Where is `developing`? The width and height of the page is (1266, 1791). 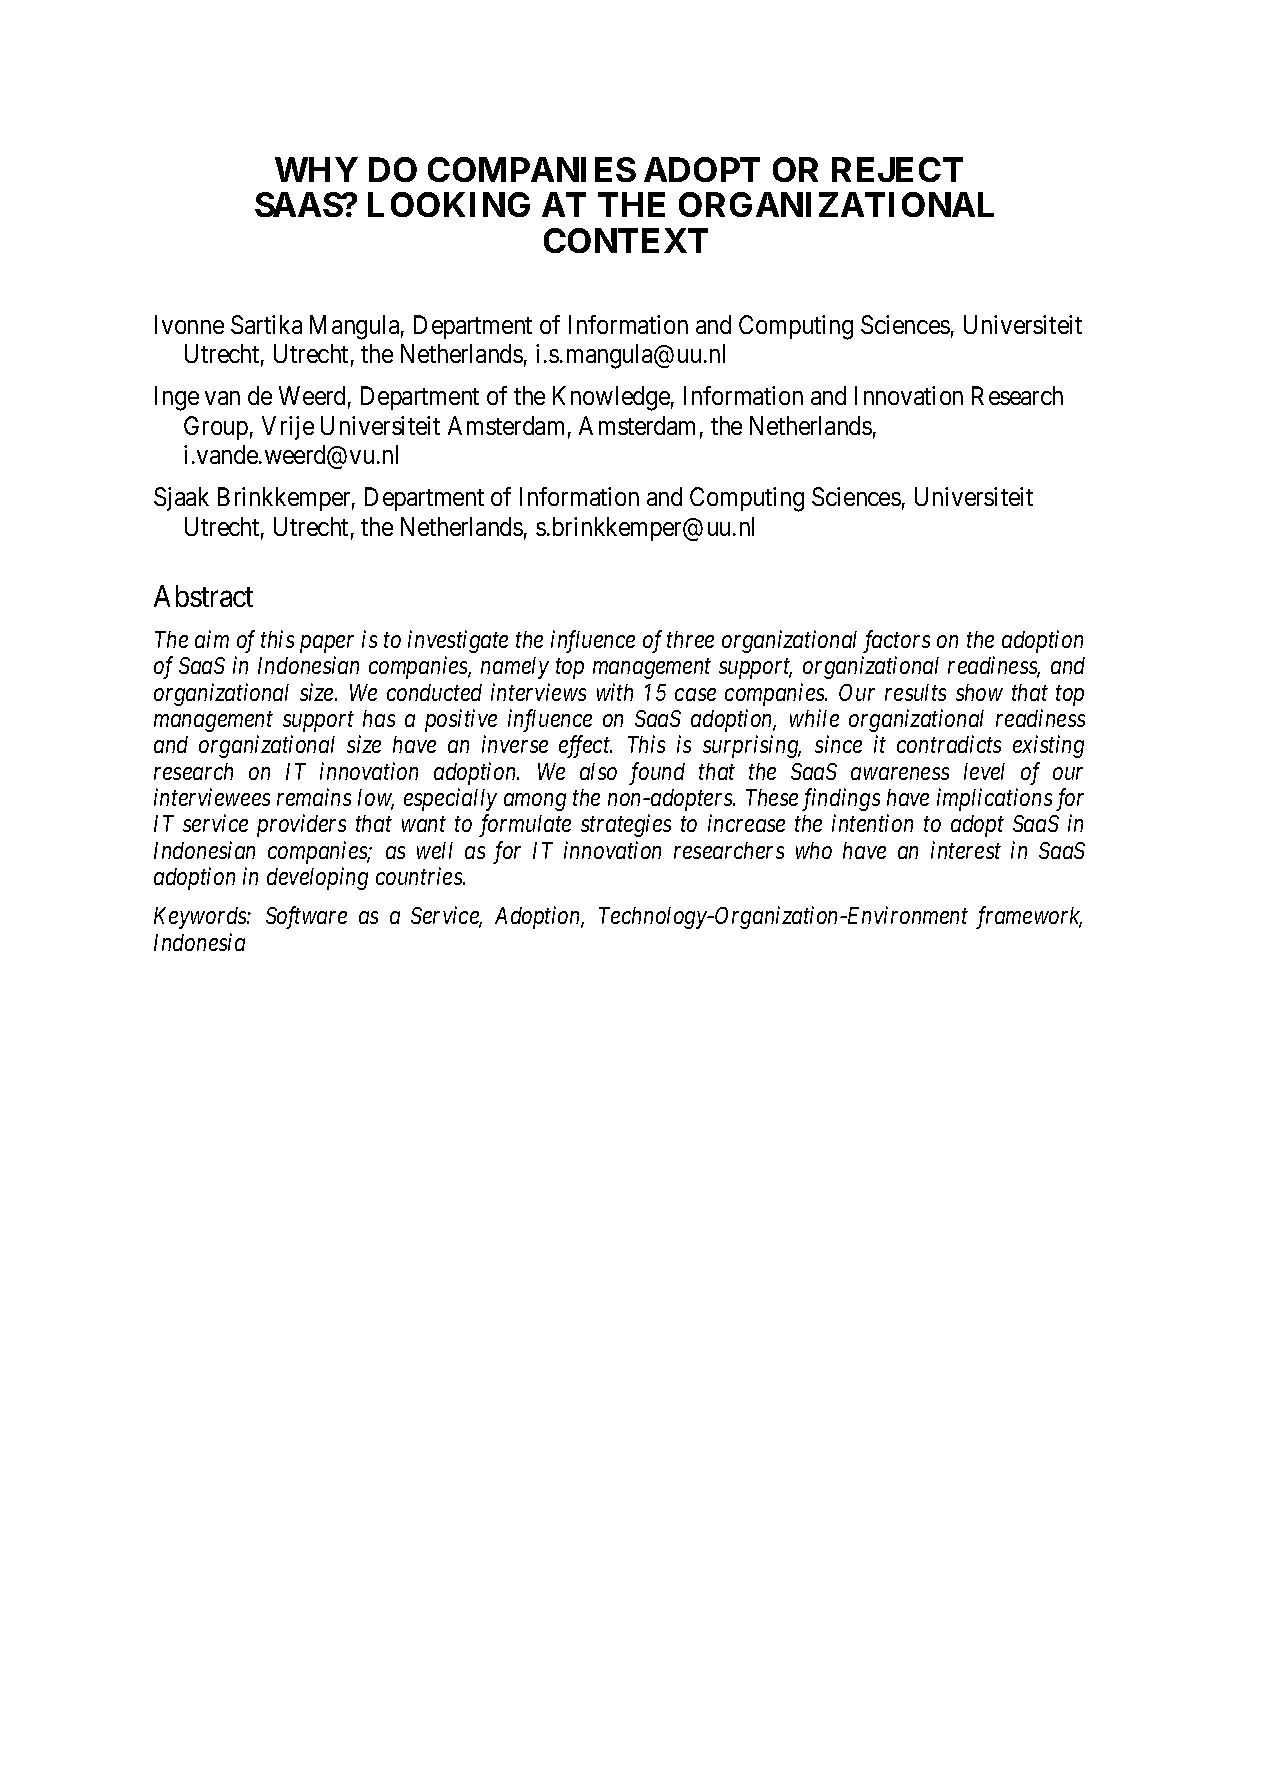 developing is located at coordinates (317, 878).
